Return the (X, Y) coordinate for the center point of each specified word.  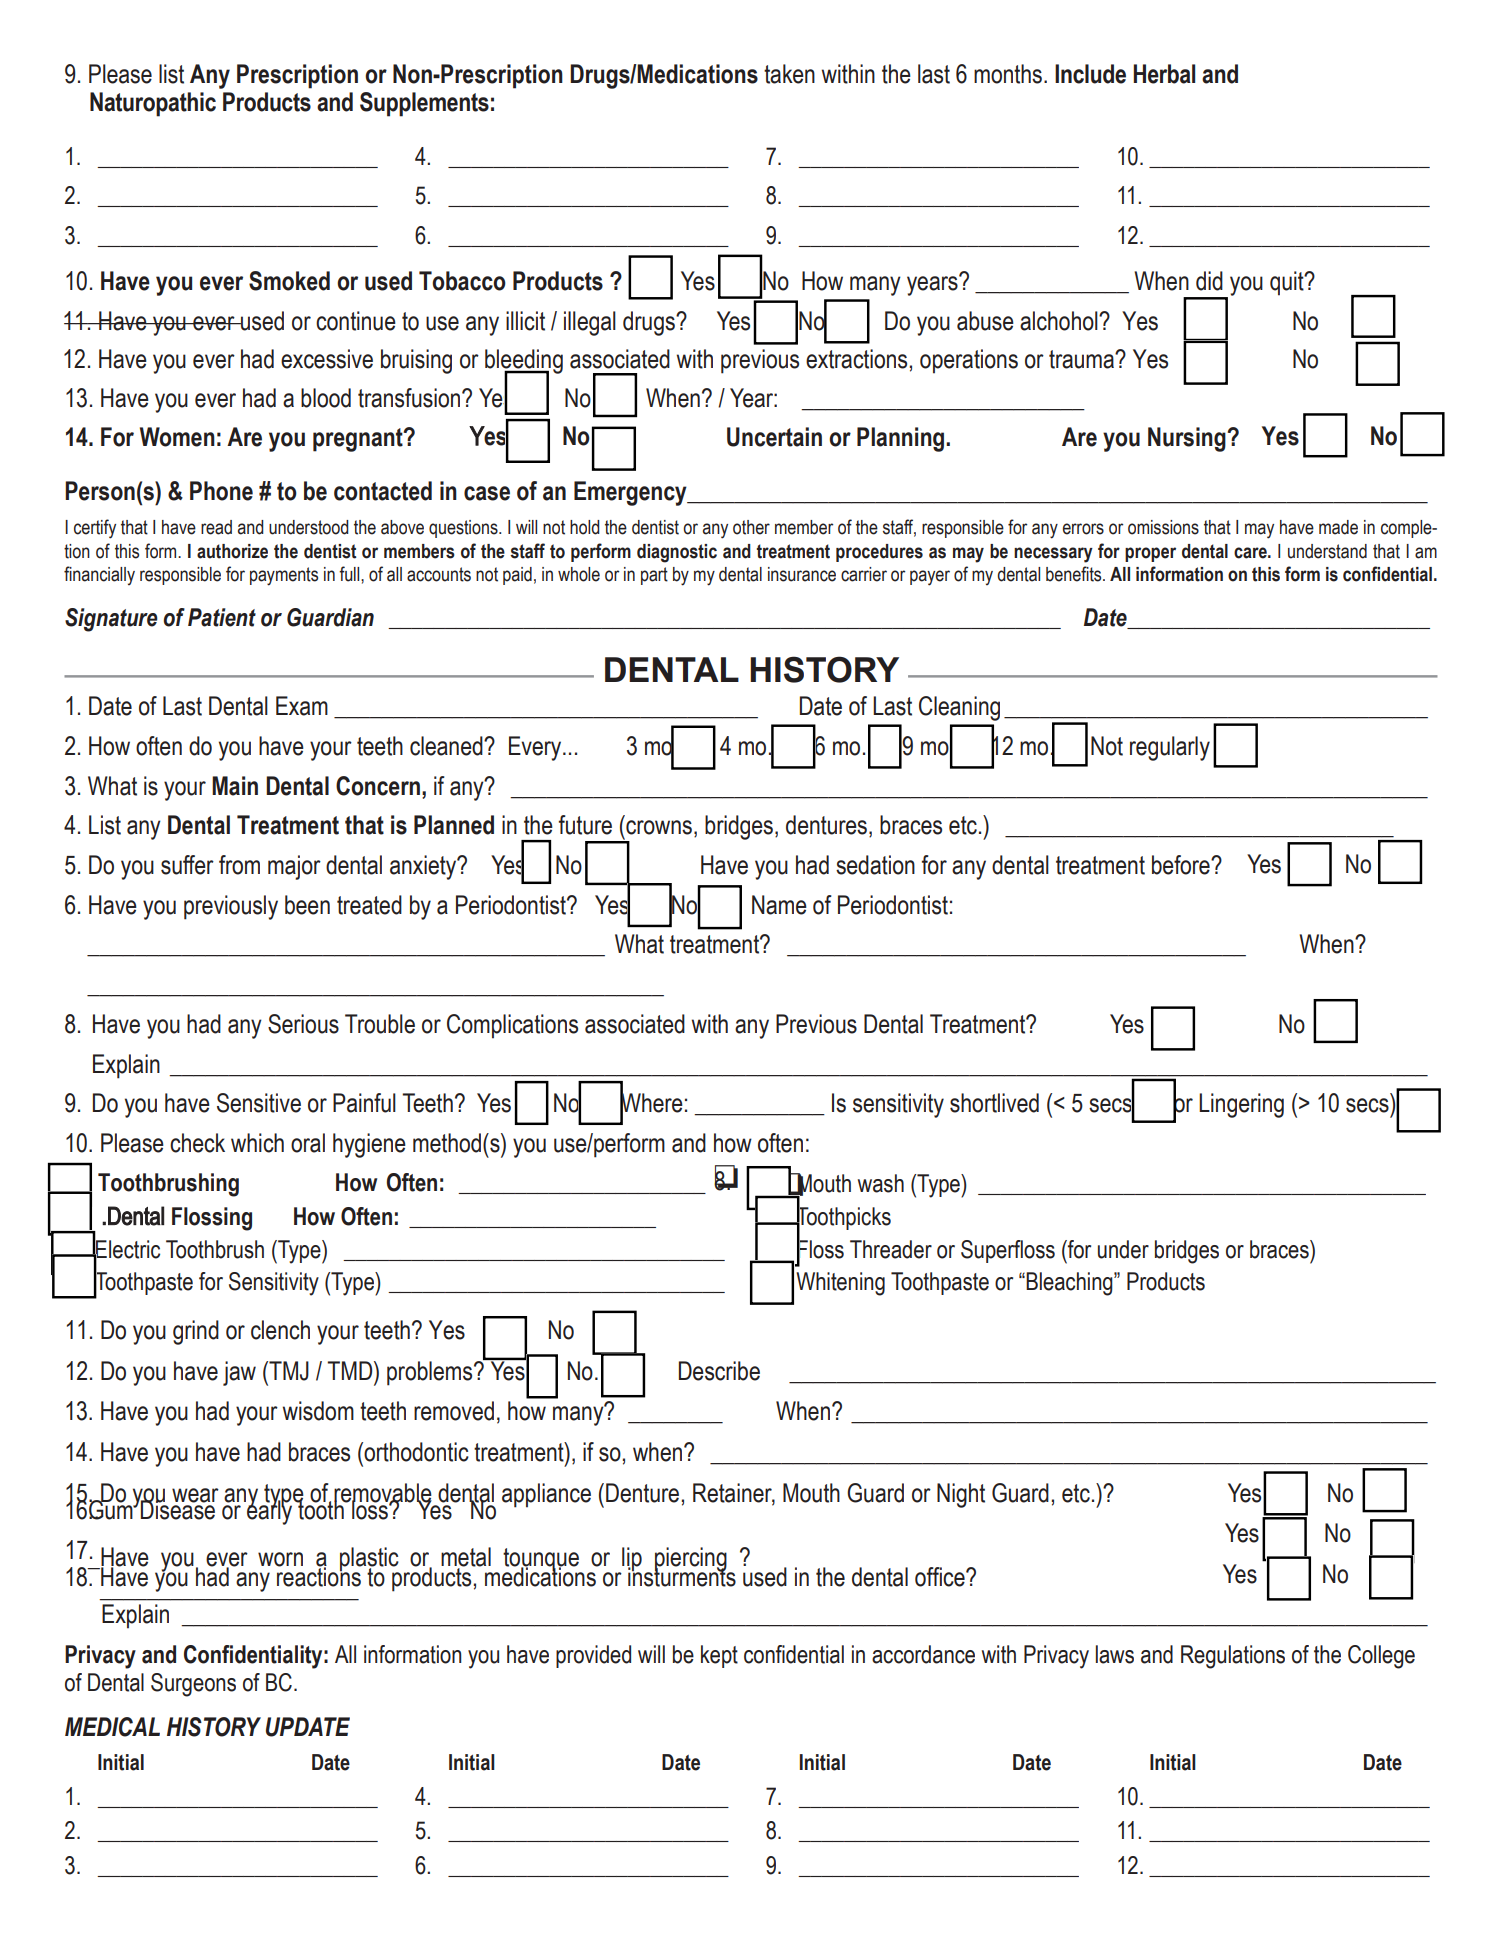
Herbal (1164, 74)
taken (789, 74)
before (1182, 865)
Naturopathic (153, 104)
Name (779, 905)
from (239, 865)
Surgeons (193, 1685)
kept (719, 1656)
